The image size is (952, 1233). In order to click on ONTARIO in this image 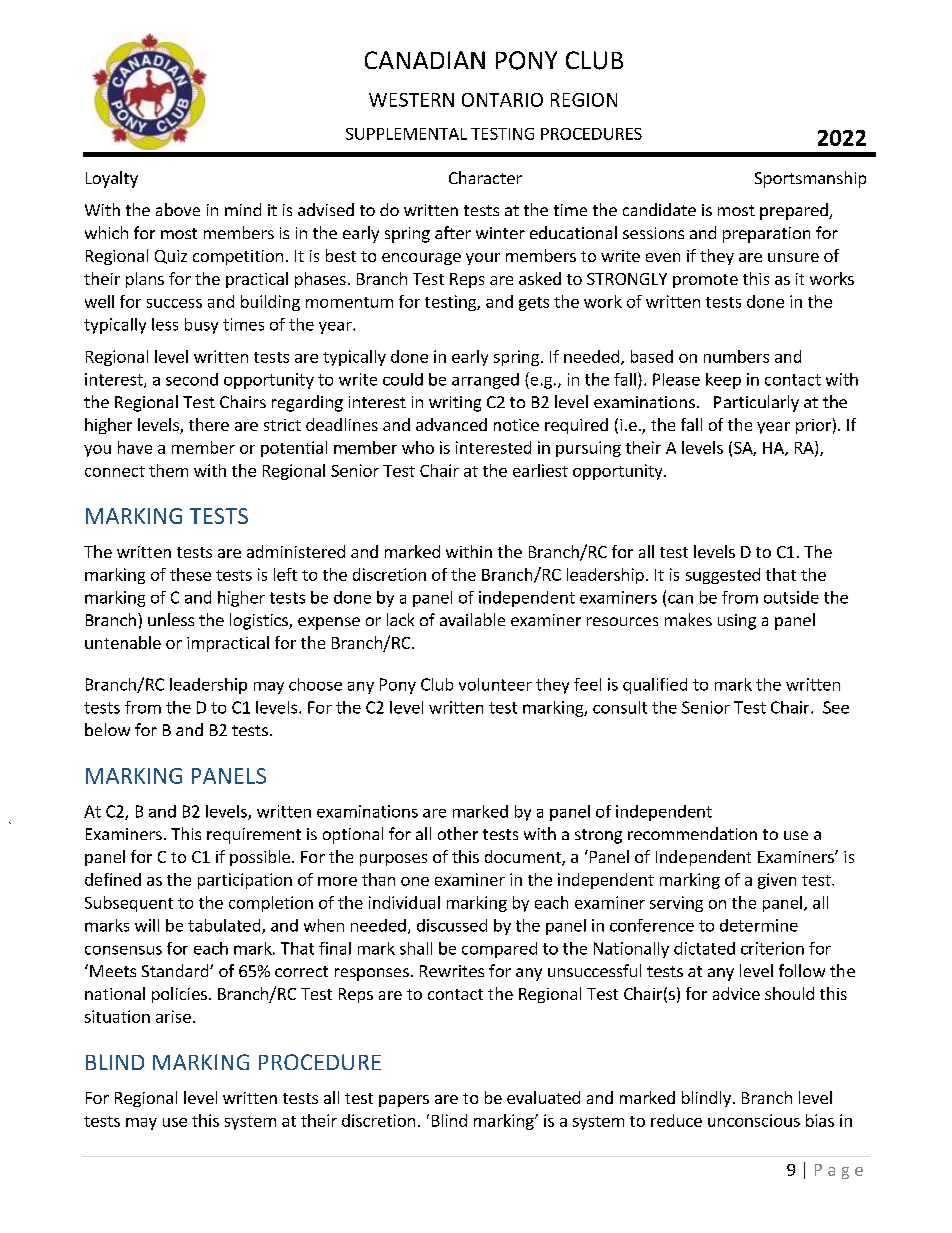, I will do `click(502, 100)`.
